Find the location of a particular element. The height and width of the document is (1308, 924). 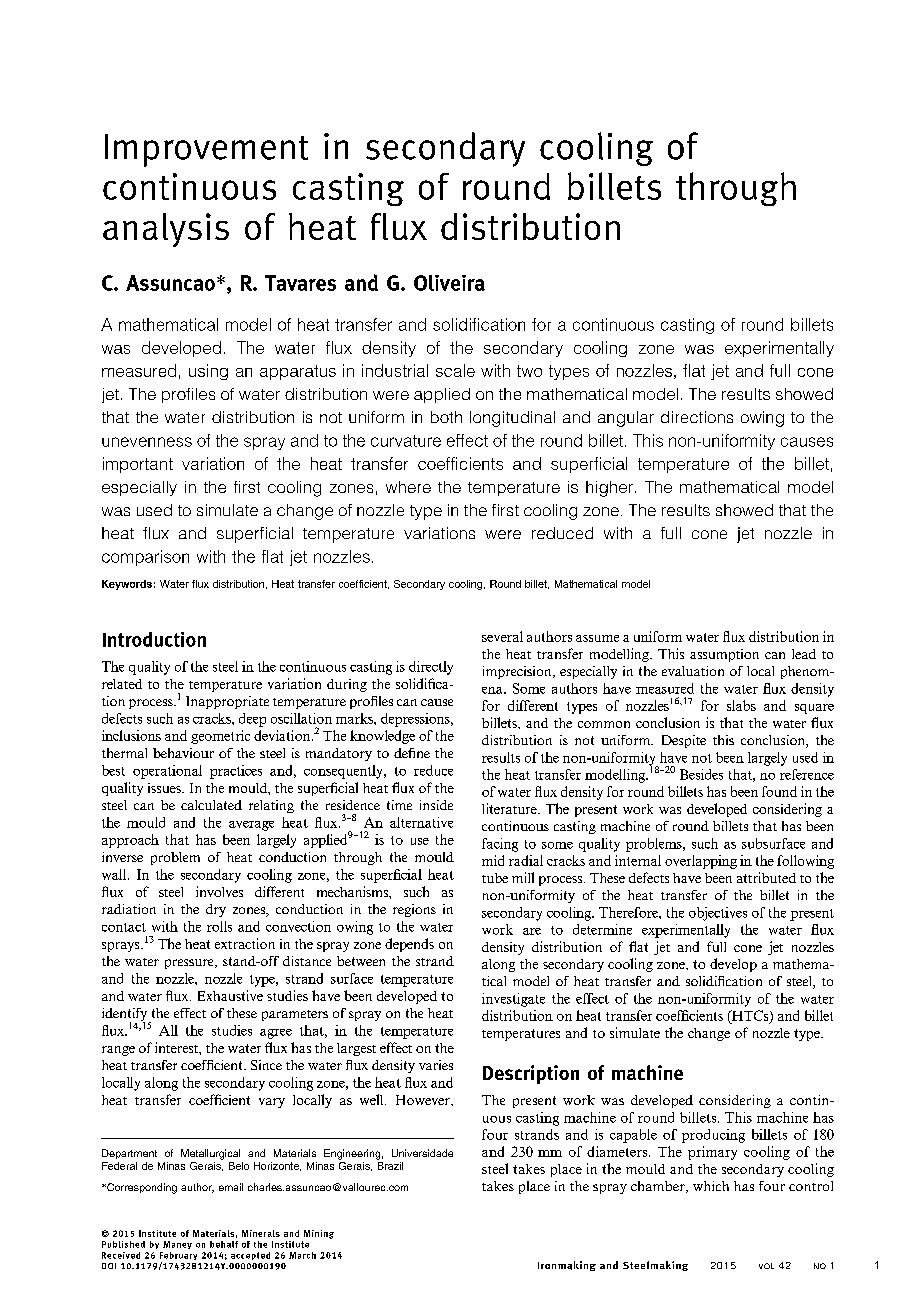

Oliveira is located at coordinates (449, 283).
